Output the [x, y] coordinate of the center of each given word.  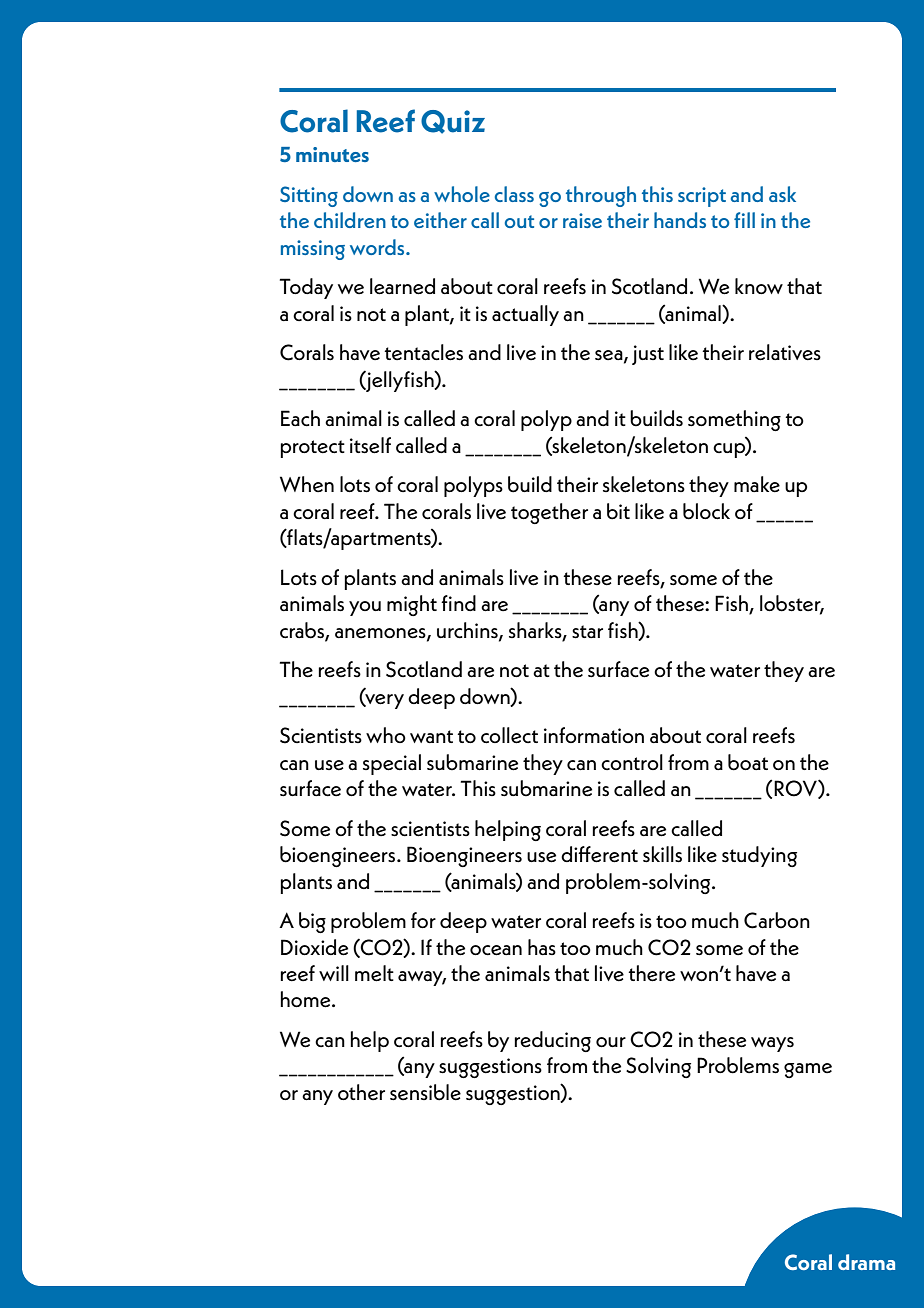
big [312, 922]
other [361, 1092]
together [549, 513]
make [757, 484]
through [601, 196]
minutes [332, 154]
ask [782, 194]
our [611, 1042]
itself [370, 445]
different [599, 854]
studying [759, 856]
